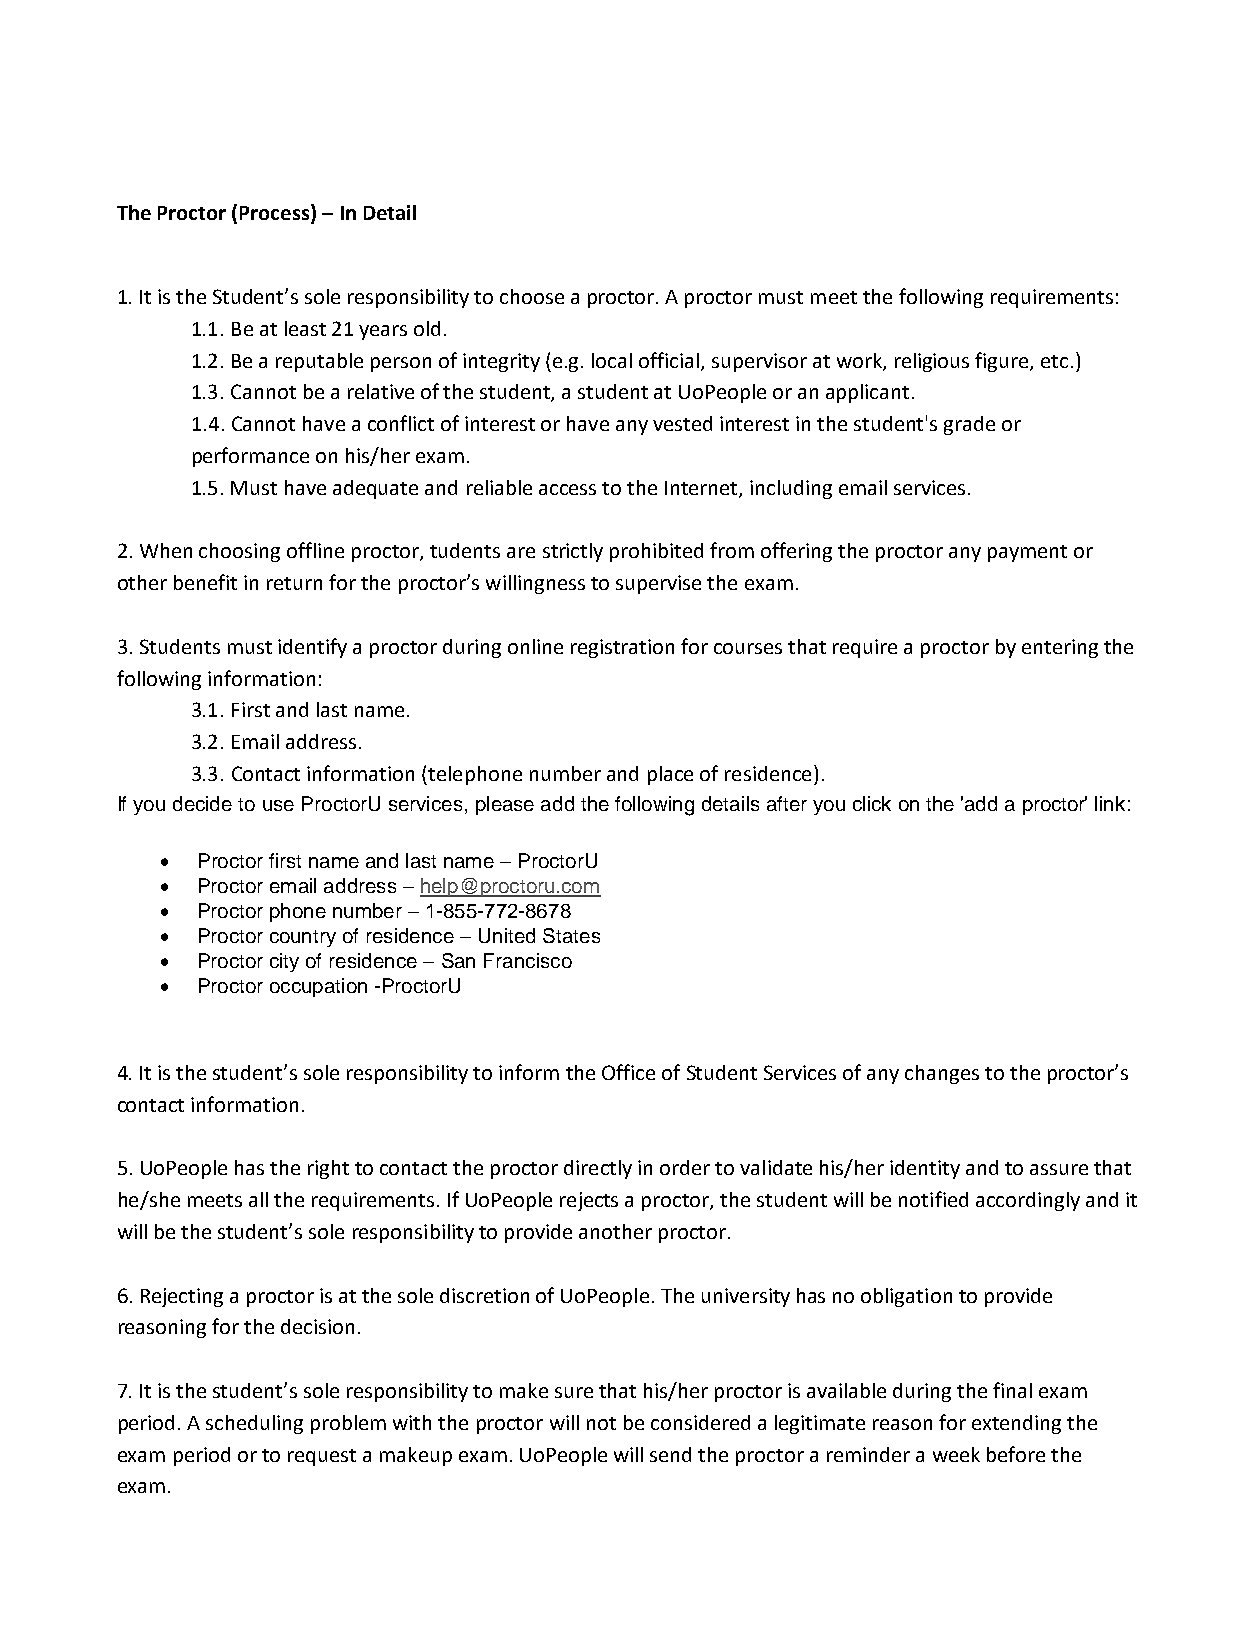 This image has height=1631, width=1260. What do you see at coordinates (956, 1454) in the image?
I see `week` at bounding box center [956, 1454].
